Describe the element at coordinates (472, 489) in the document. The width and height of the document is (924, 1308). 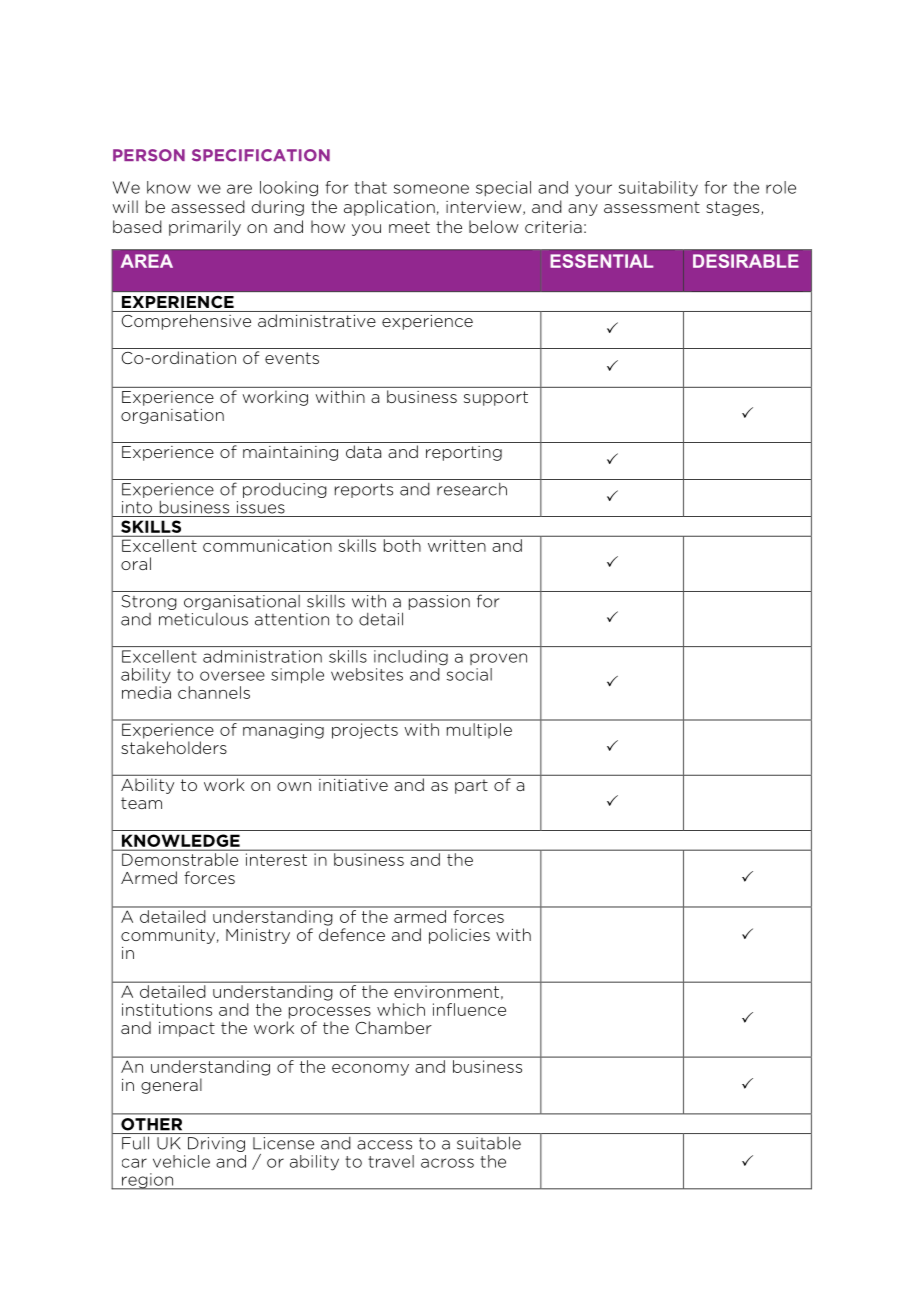
I see `research` at that location.
